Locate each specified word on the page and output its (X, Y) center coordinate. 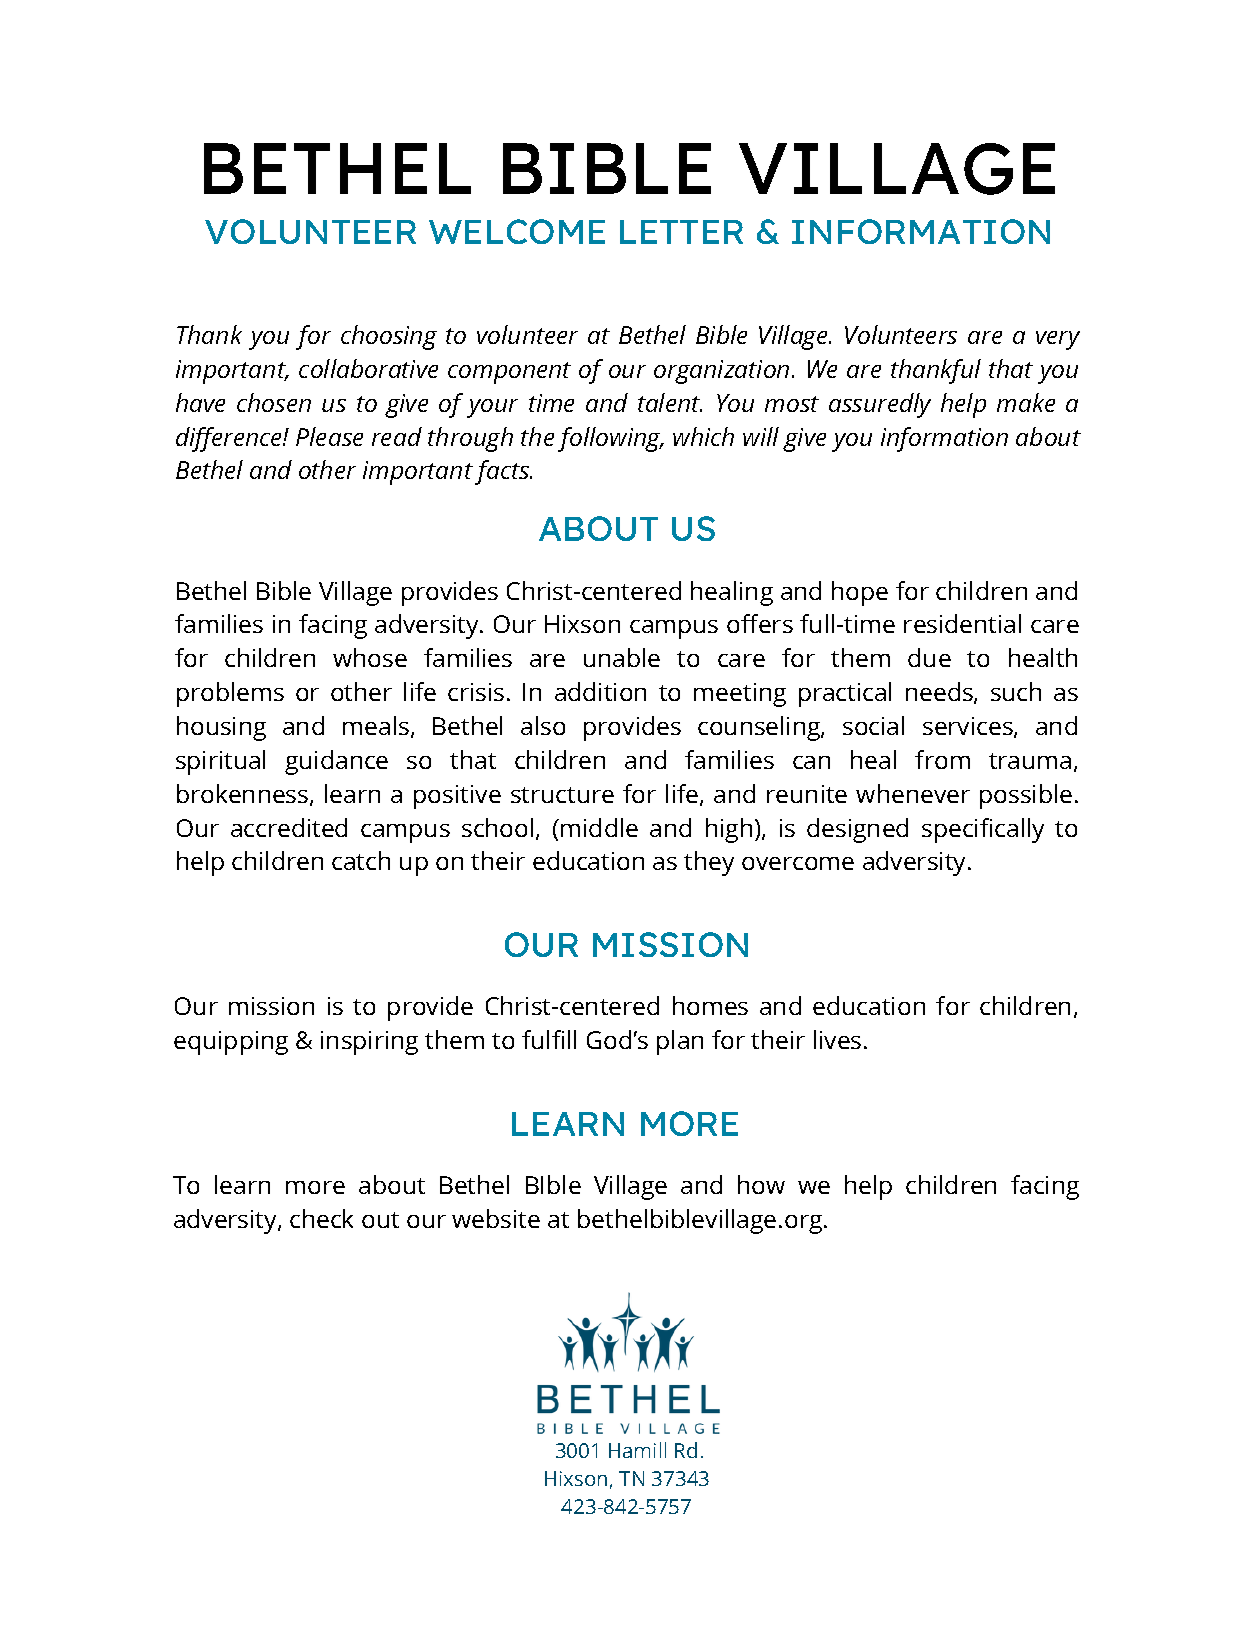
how (761, 1184)
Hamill (637, 1450)
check (321, 1218)
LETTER (681, 232)
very (1058, 340)
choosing (389, 337)
